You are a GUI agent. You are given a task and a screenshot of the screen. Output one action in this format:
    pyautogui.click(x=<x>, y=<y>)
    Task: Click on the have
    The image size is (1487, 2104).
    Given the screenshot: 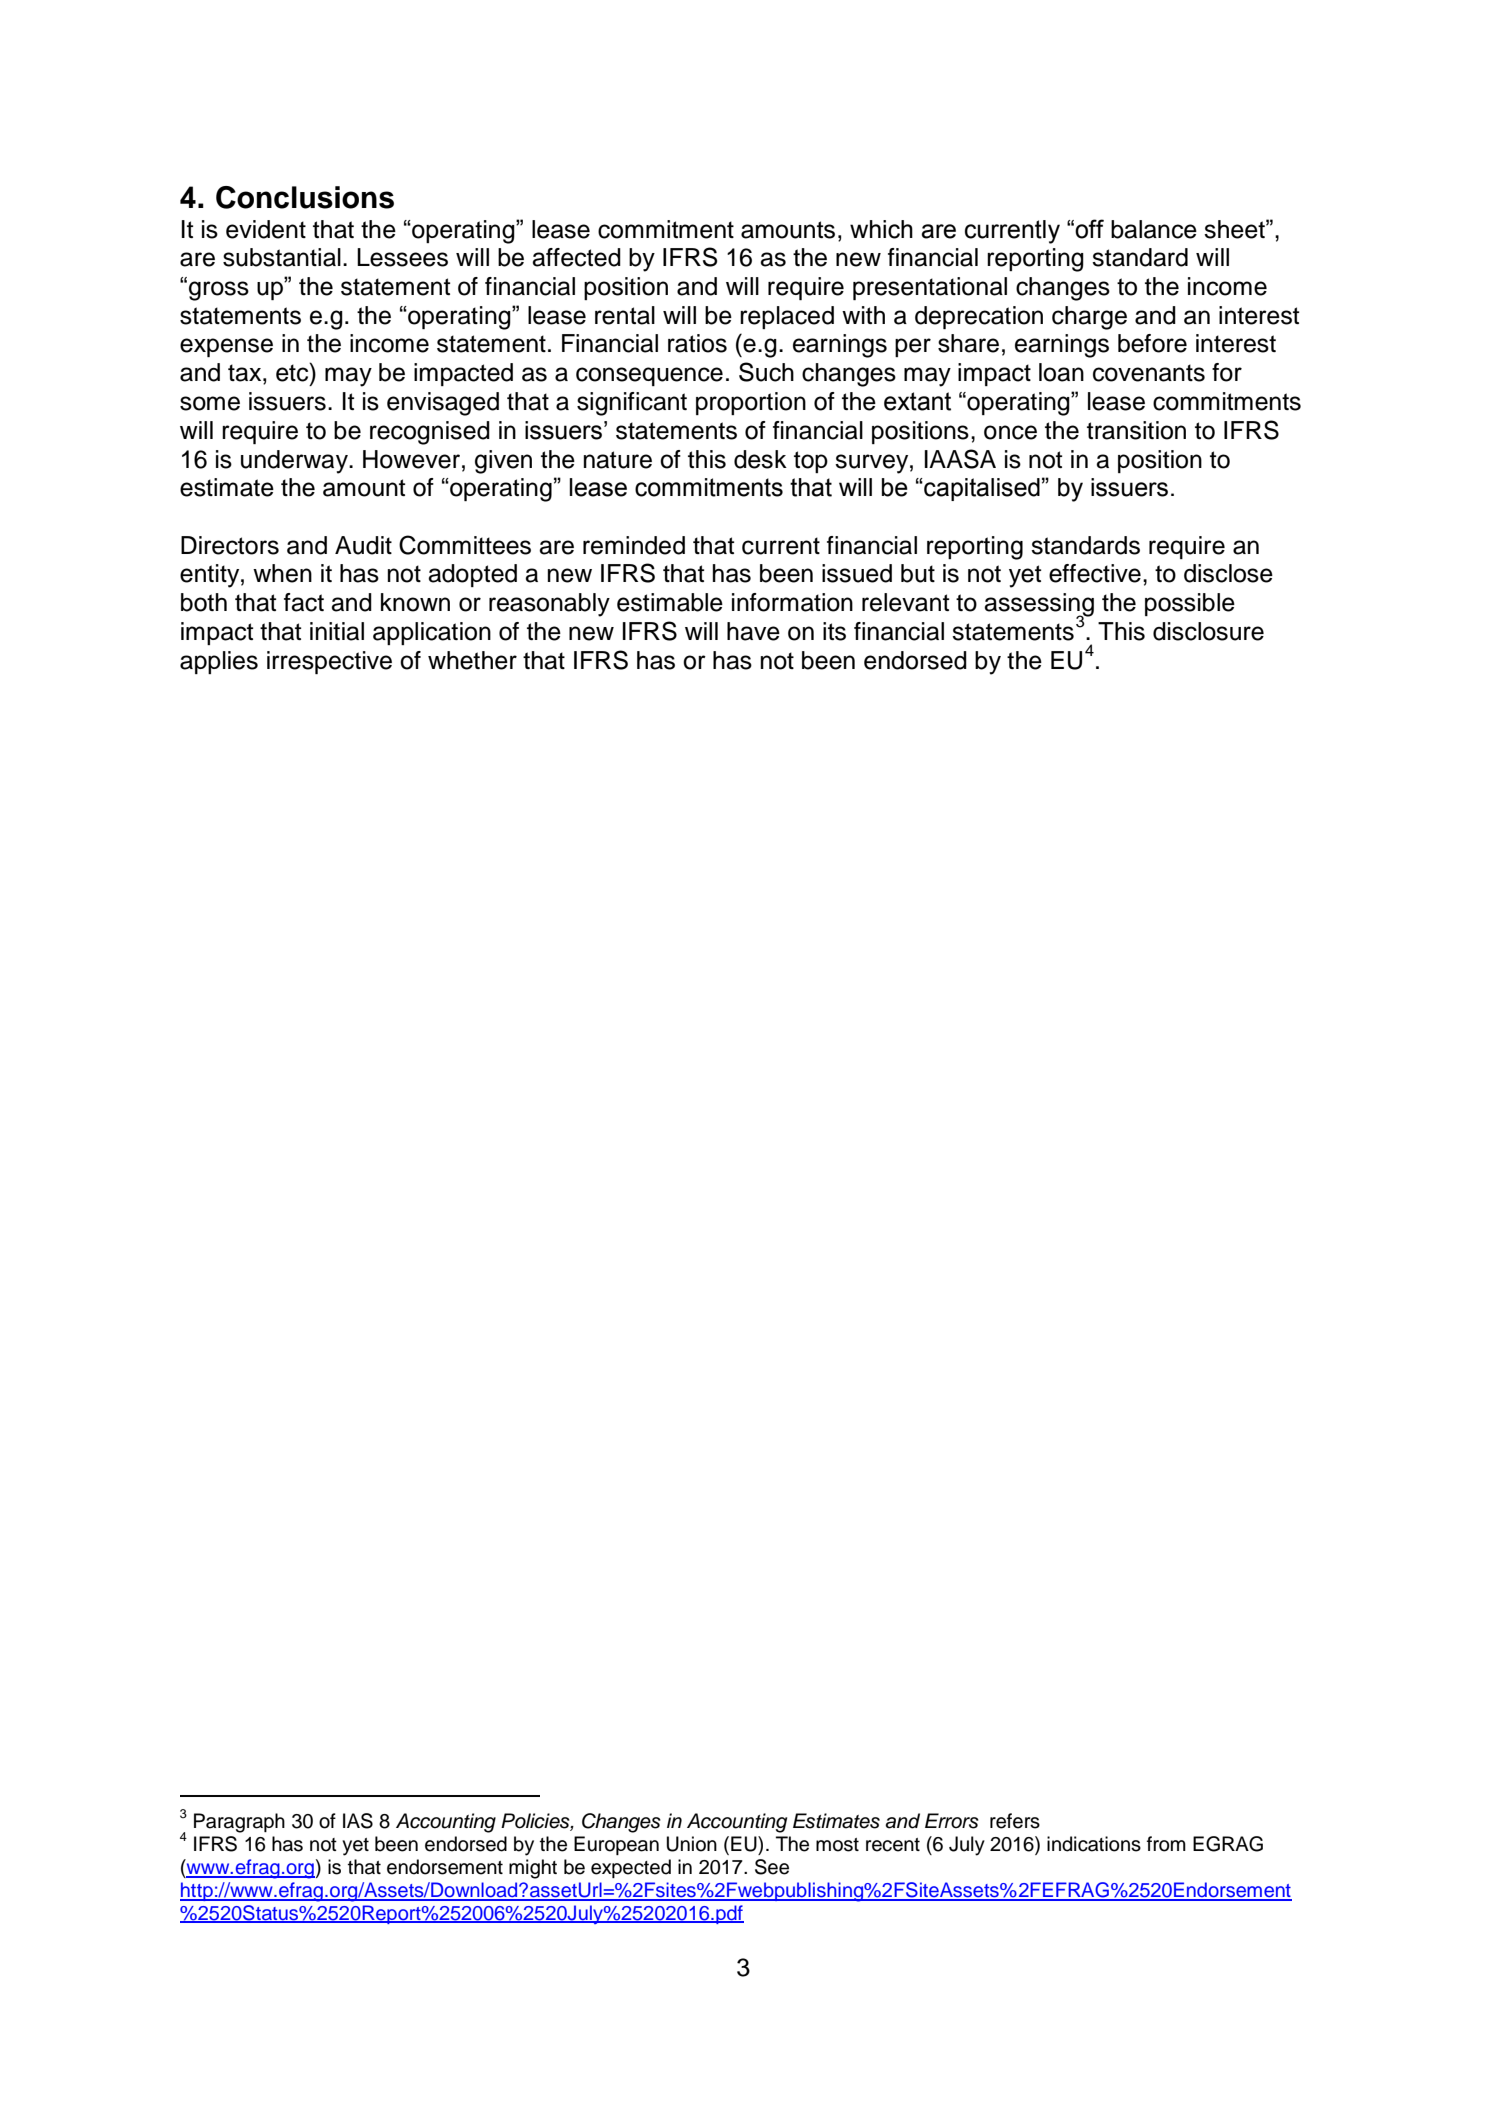 What is the action you would take?
    pyautogui.click(x=753, y=631)
